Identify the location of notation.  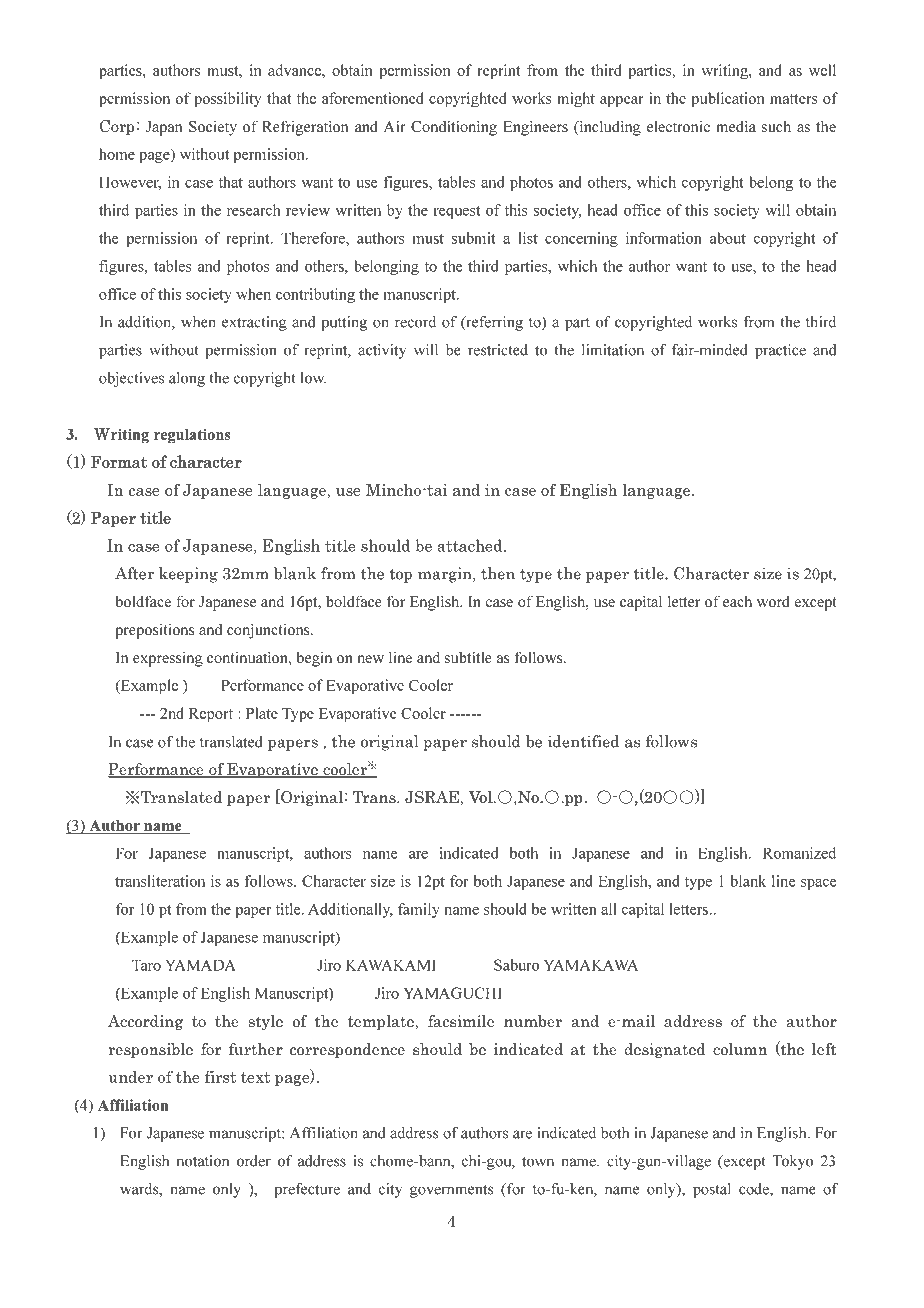
(203, 1161).
